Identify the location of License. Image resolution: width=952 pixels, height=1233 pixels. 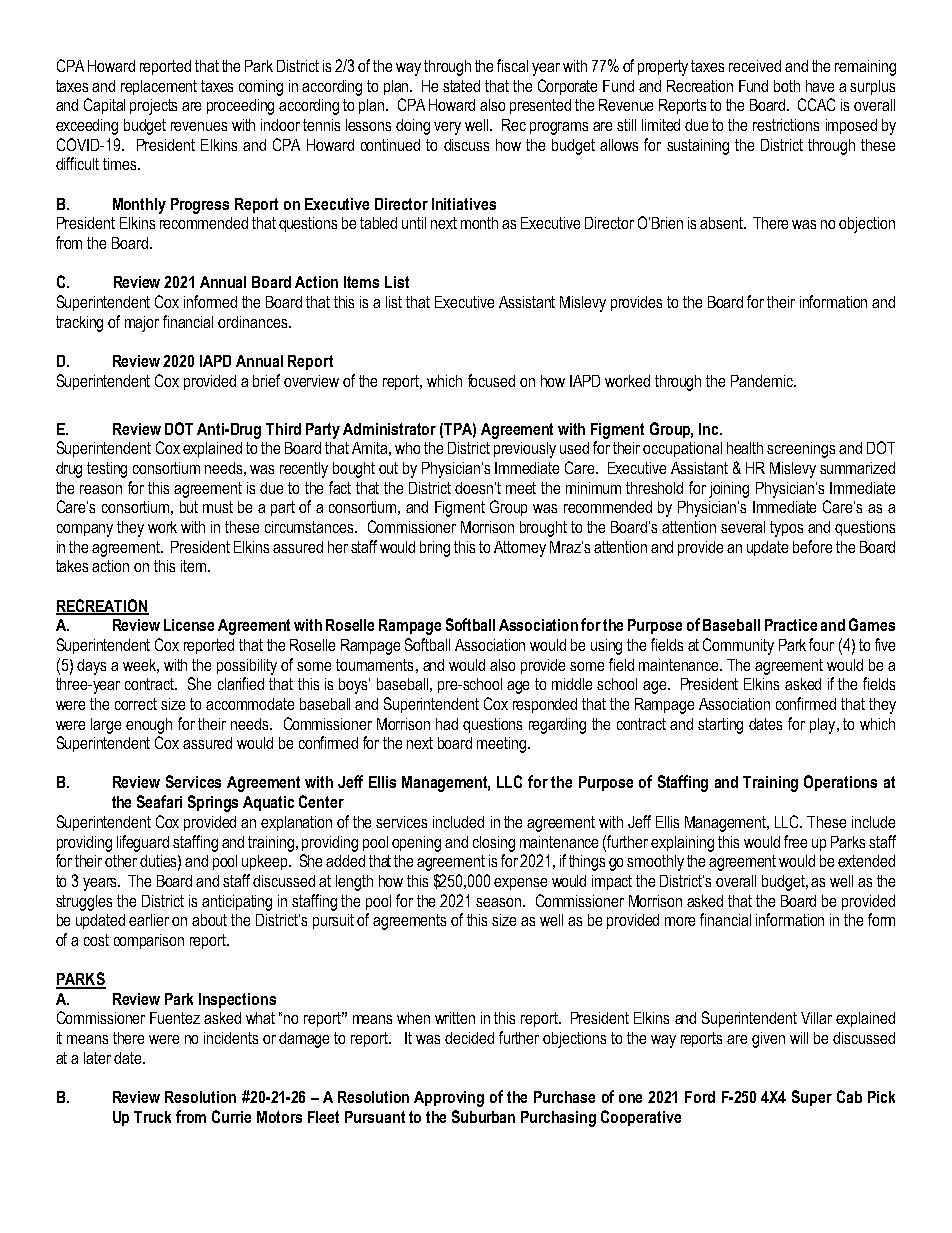
(189, 625).
